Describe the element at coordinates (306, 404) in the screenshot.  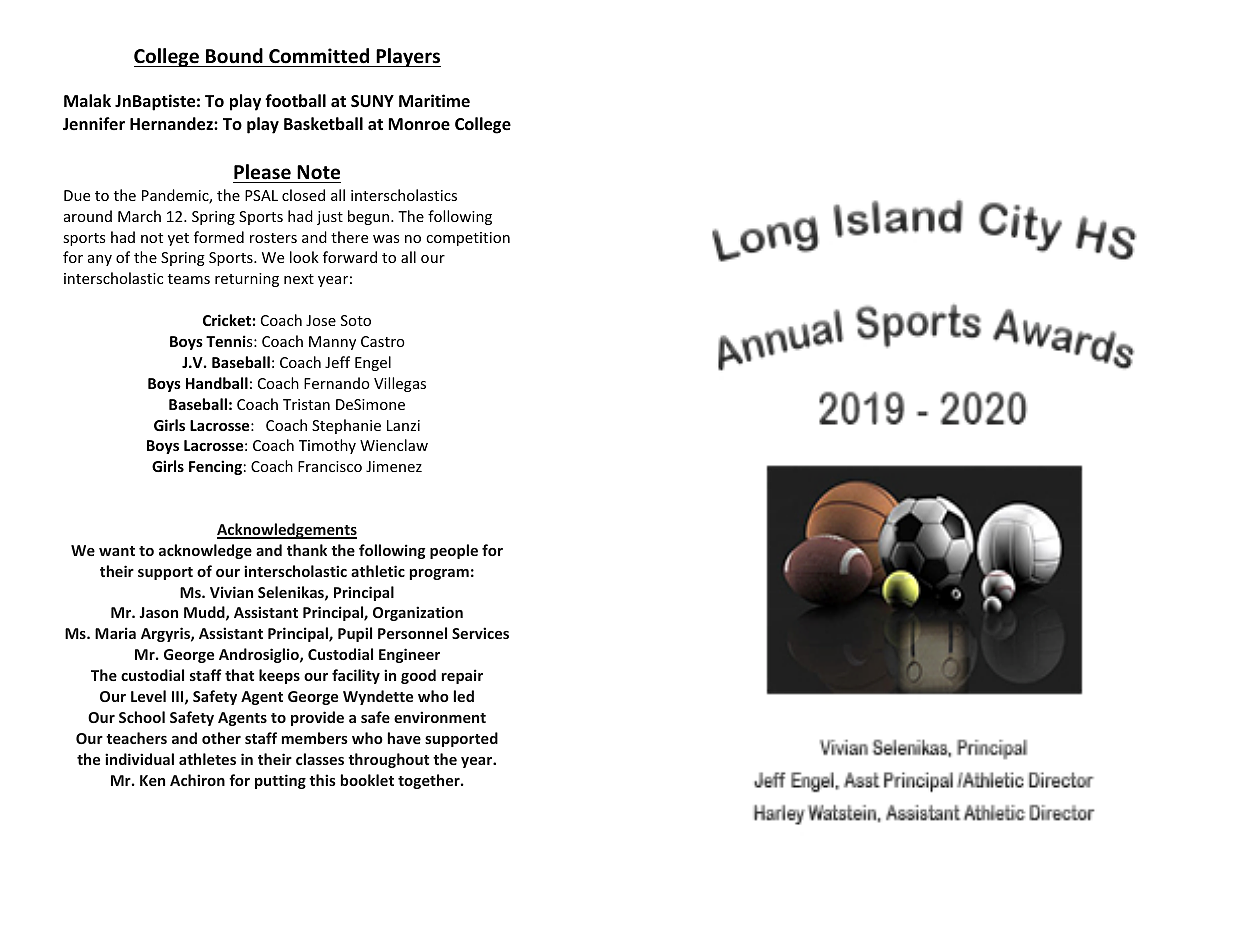
I see `Tristan` at that location.
